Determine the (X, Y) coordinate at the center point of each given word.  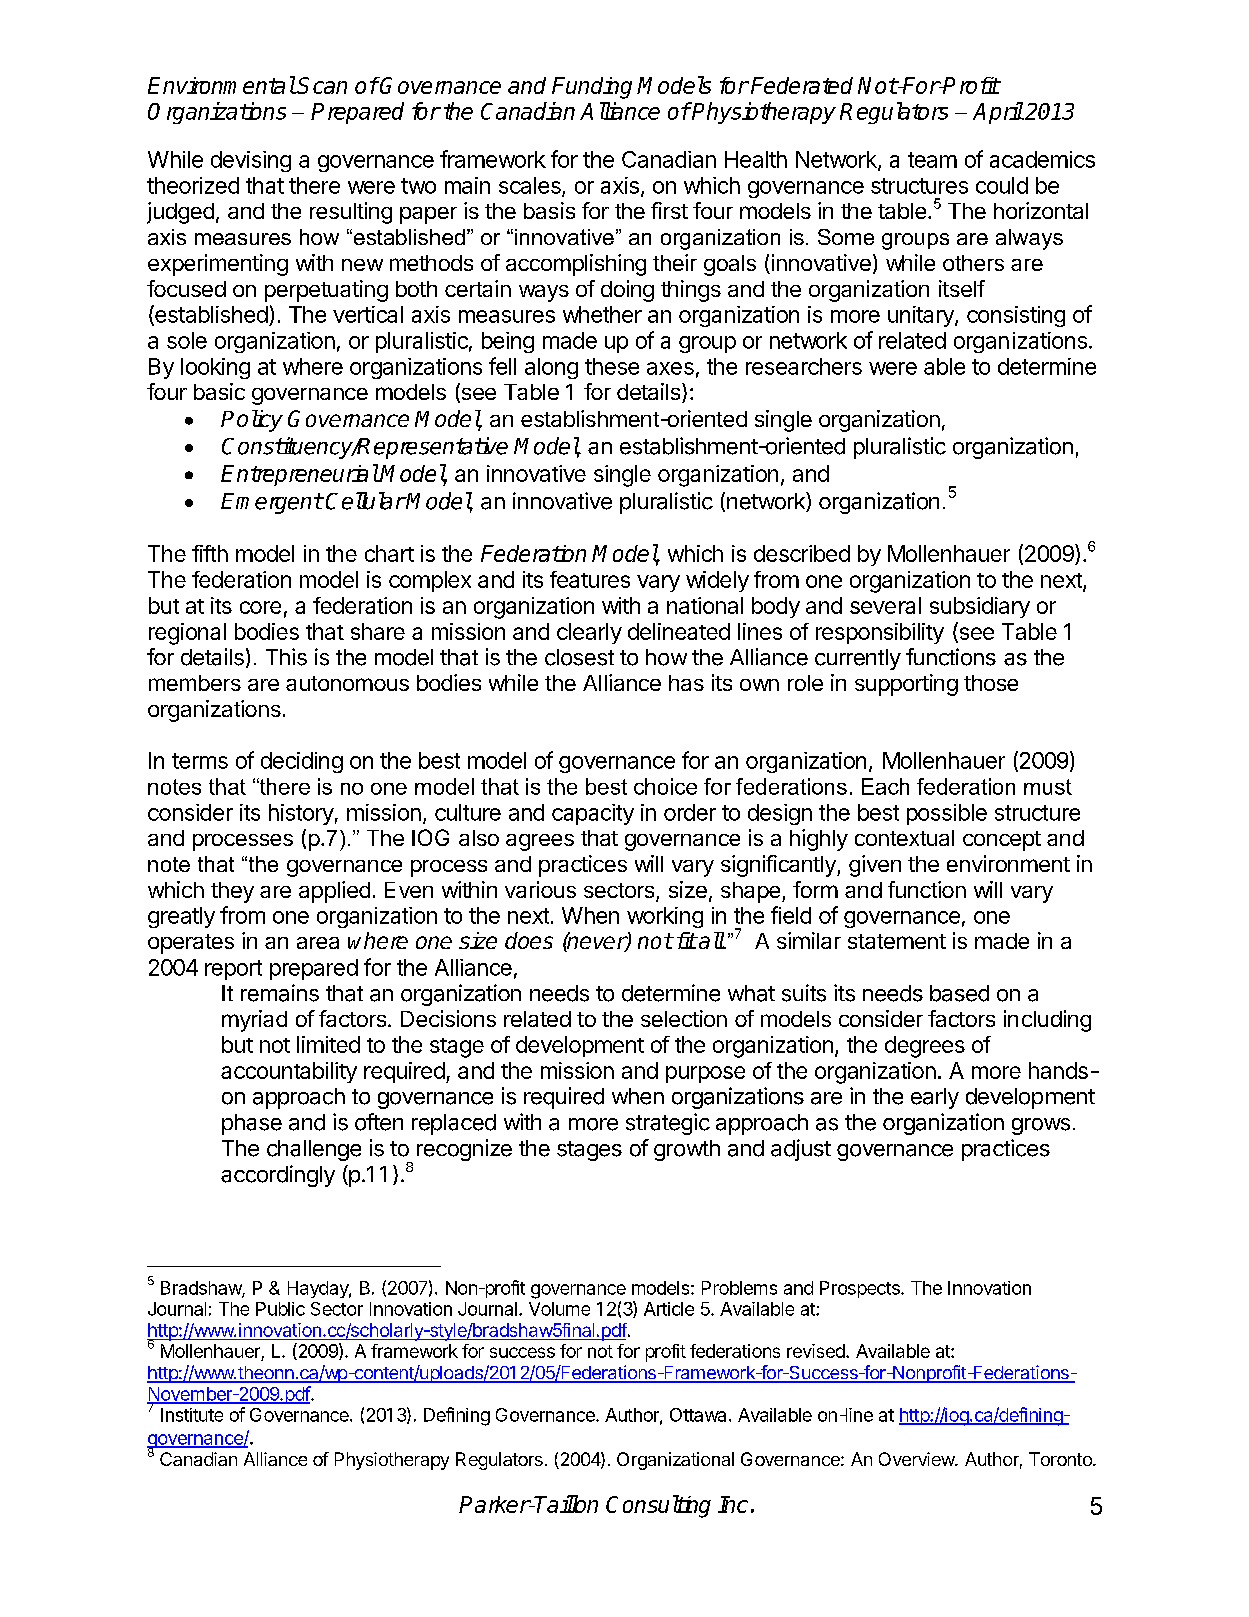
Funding (592, 88)
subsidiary (980, 607)
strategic (668, 1124)
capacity (593, 814)
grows (1041, 1126)
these (612, 366)
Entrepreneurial (300, 475)
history (301, 814)
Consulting (658, 1506)
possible (947, 814)
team (932, 160)
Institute (192, 1415)
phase (252, 1124)
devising (251, 161)
